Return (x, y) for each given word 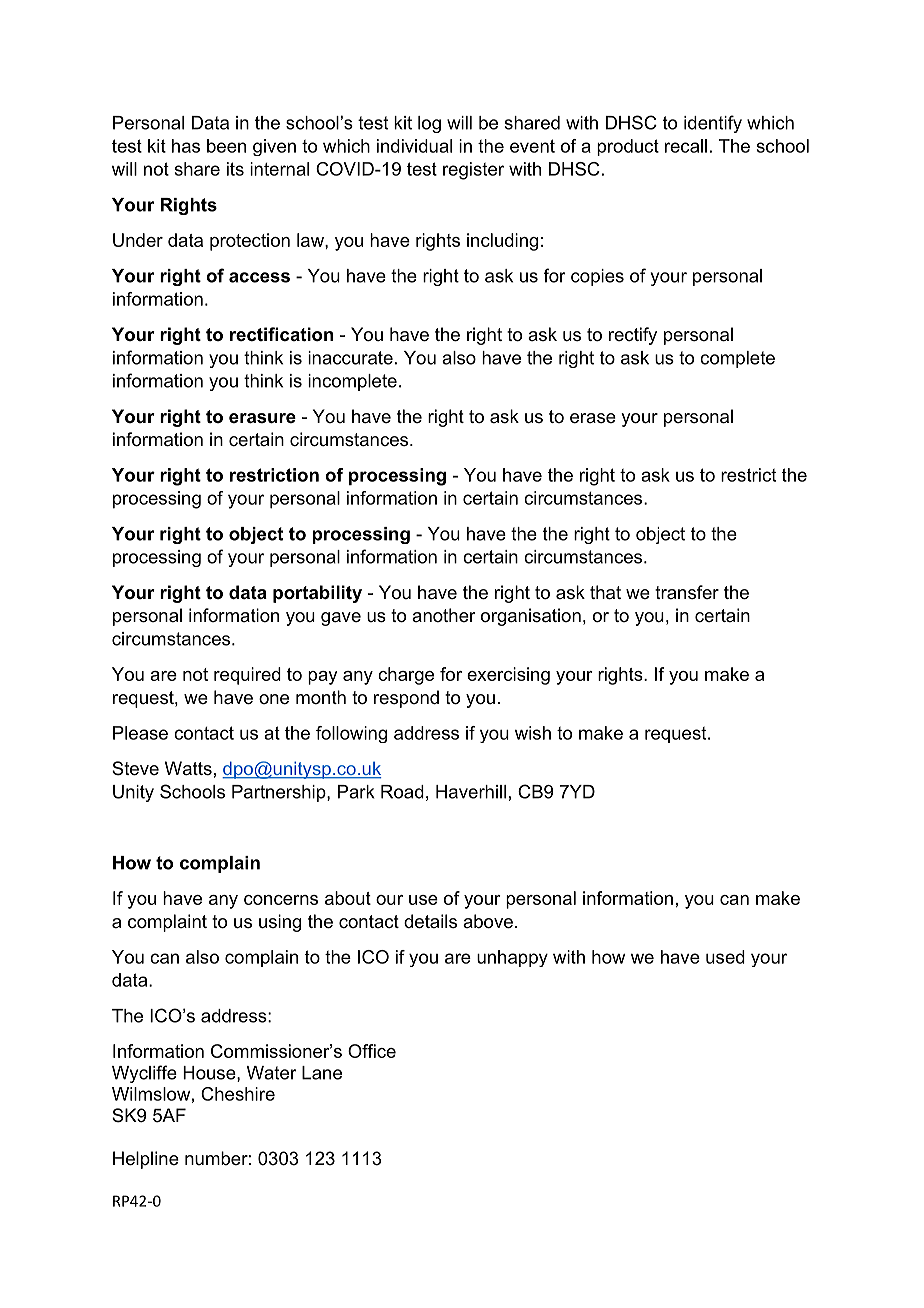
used (725, 957)
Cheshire (238, 1094)
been (226, 146)
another (443, 615)
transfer (687, 592)
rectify (633, 336)
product (628, 147)
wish (533, 733)
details (430, 921)
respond (406, 699)
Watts (188, 768)
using (280, 923)
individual (414, 146)
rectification (281, 334)
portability (317, 594)
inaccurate (350, 358)
